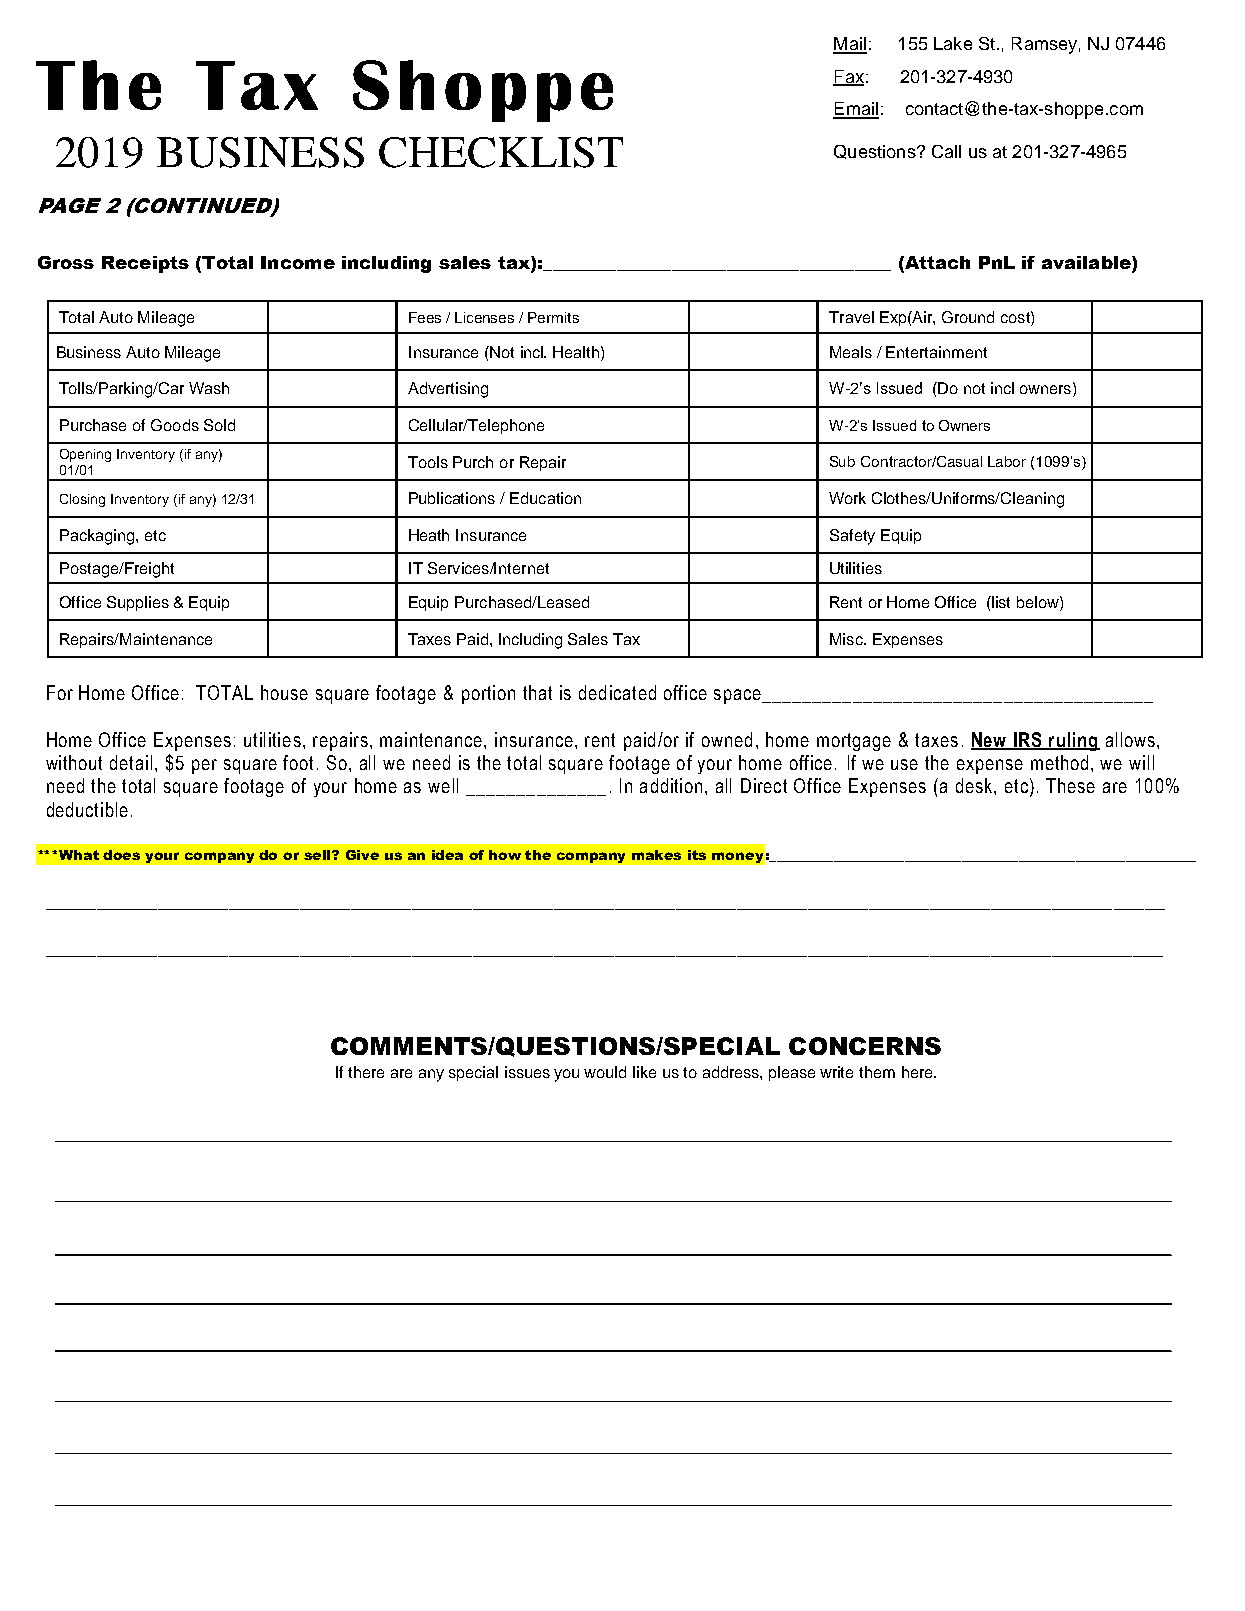  What do you see at coordinates (852, 537) in the page?
I see `Safety` at bounding box center [852, 537].
